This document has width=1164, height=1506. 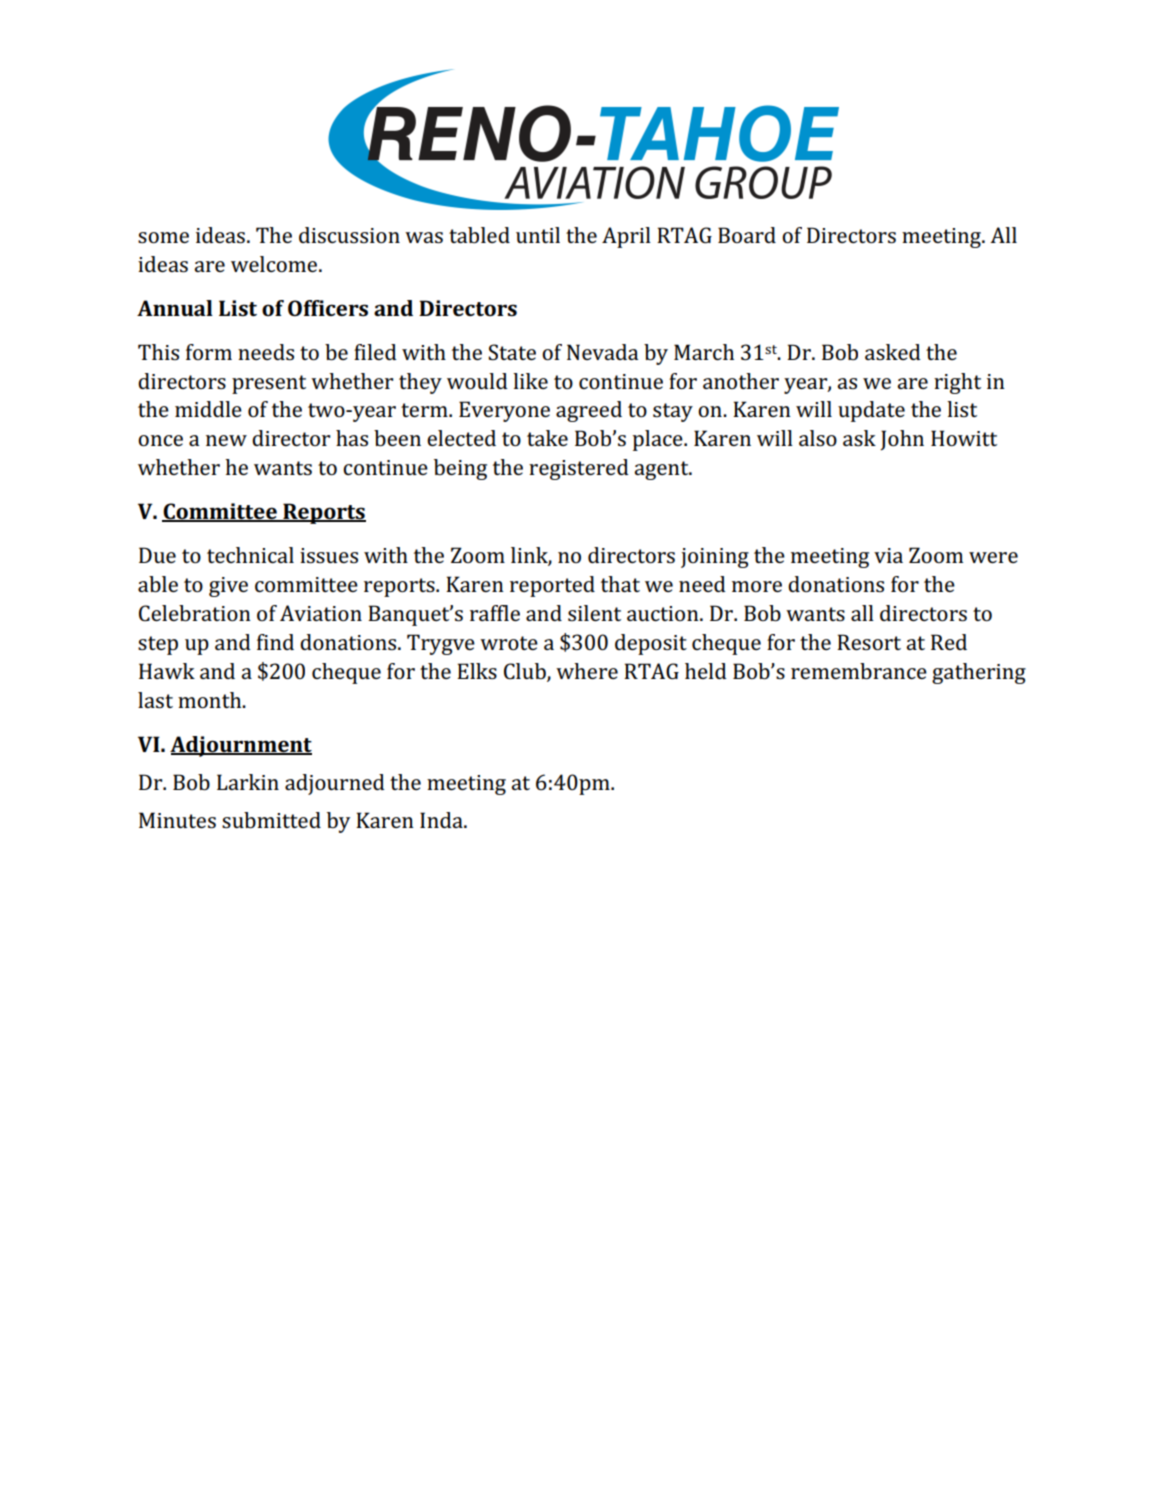 What do you see at coordinates (859, 671) in the document?
I see `remembrance` at bounding box center [859, 671].
